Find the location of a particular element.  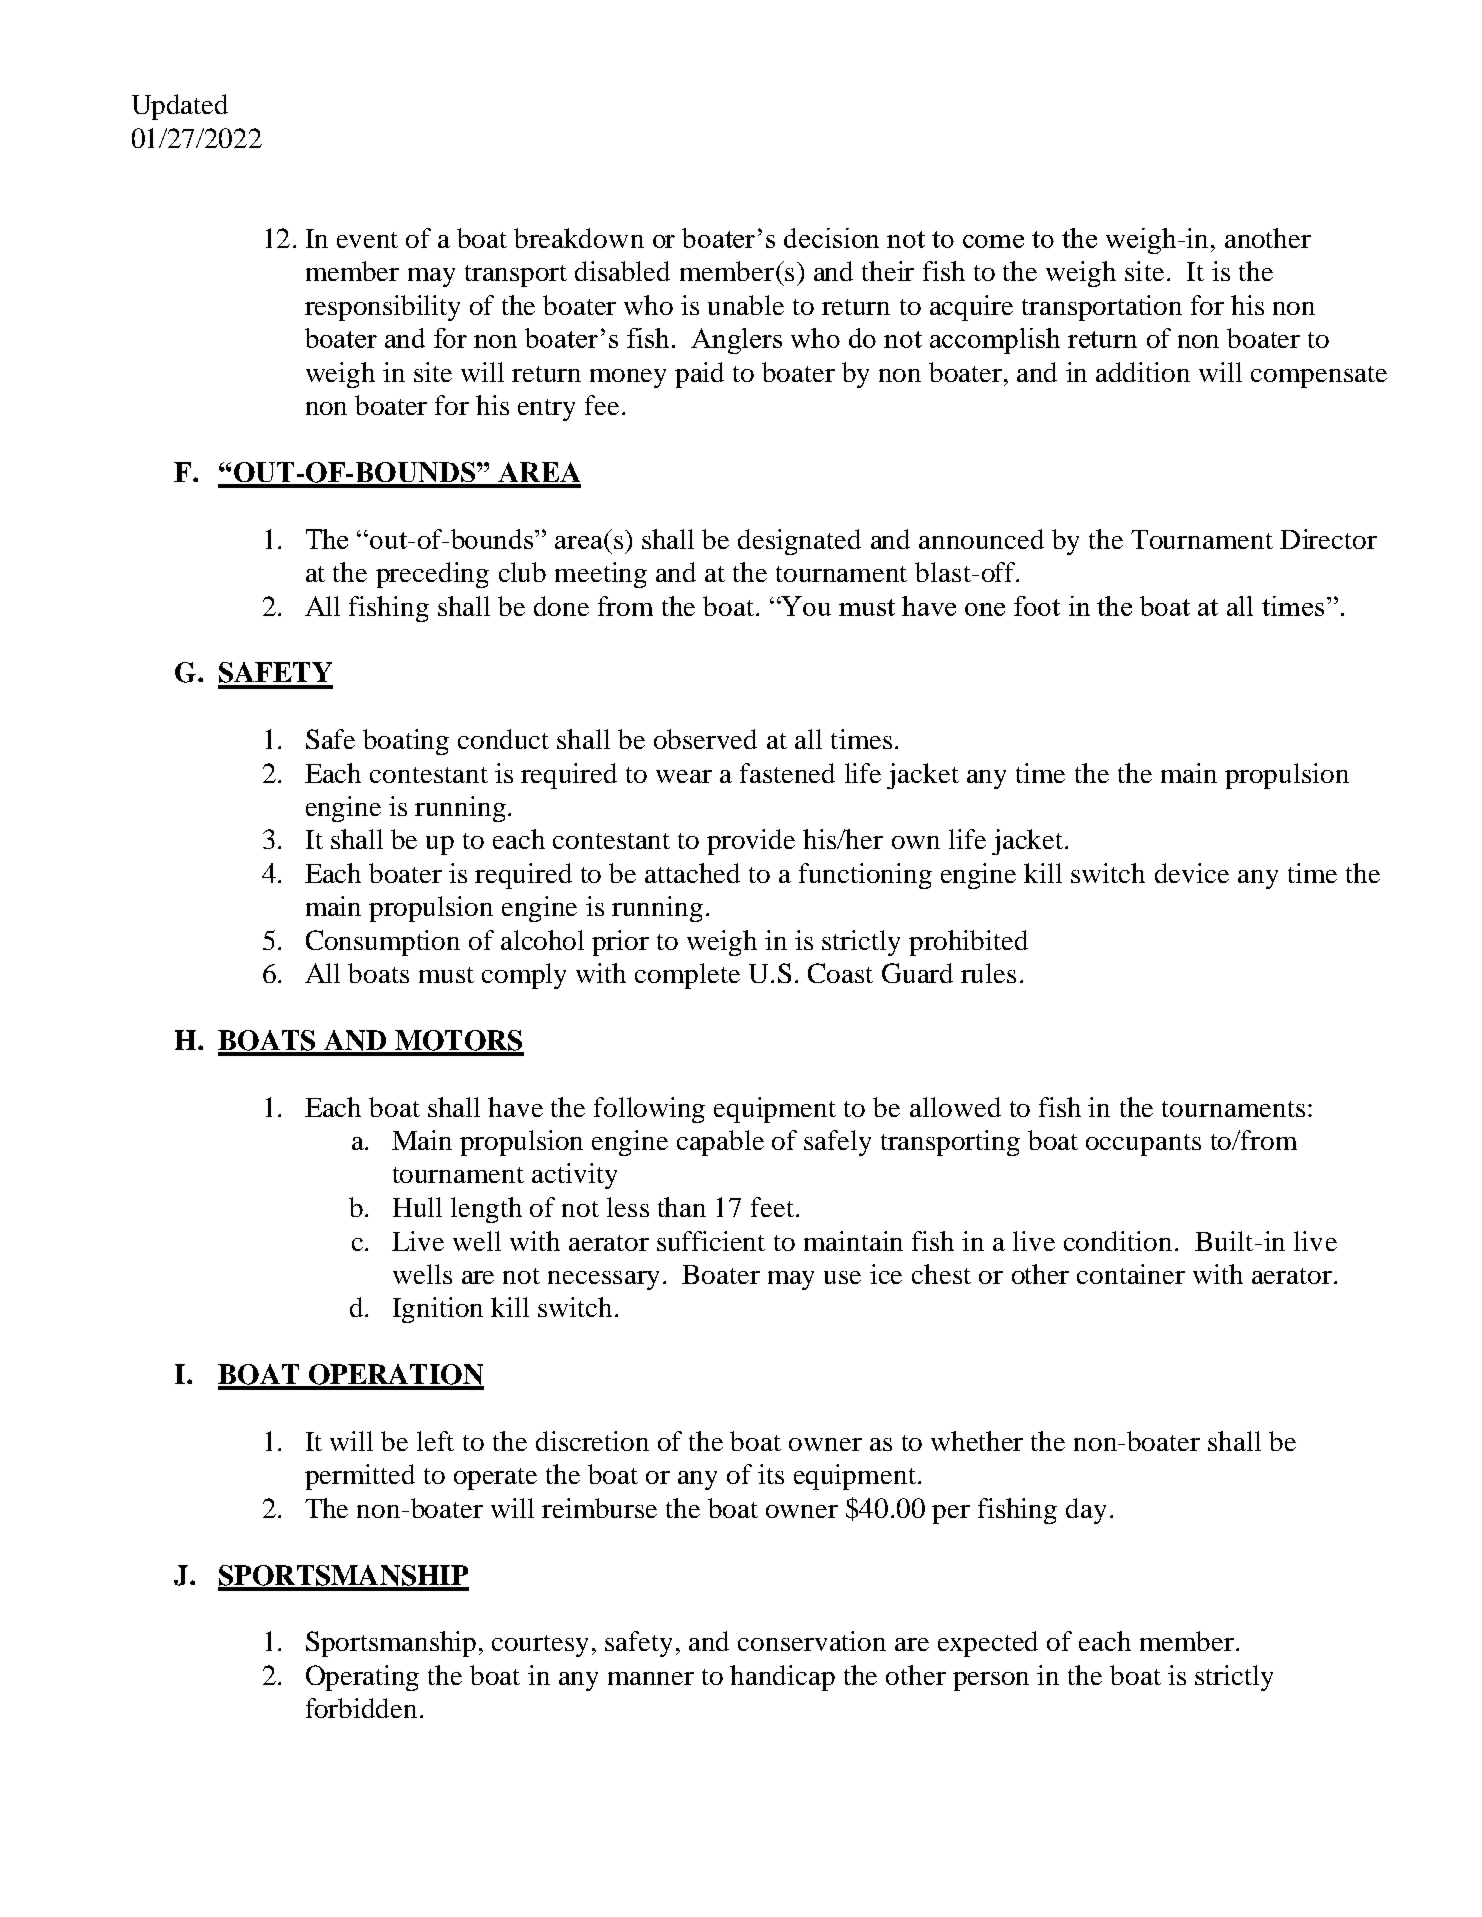

come is located at coordinates (993, 241).
